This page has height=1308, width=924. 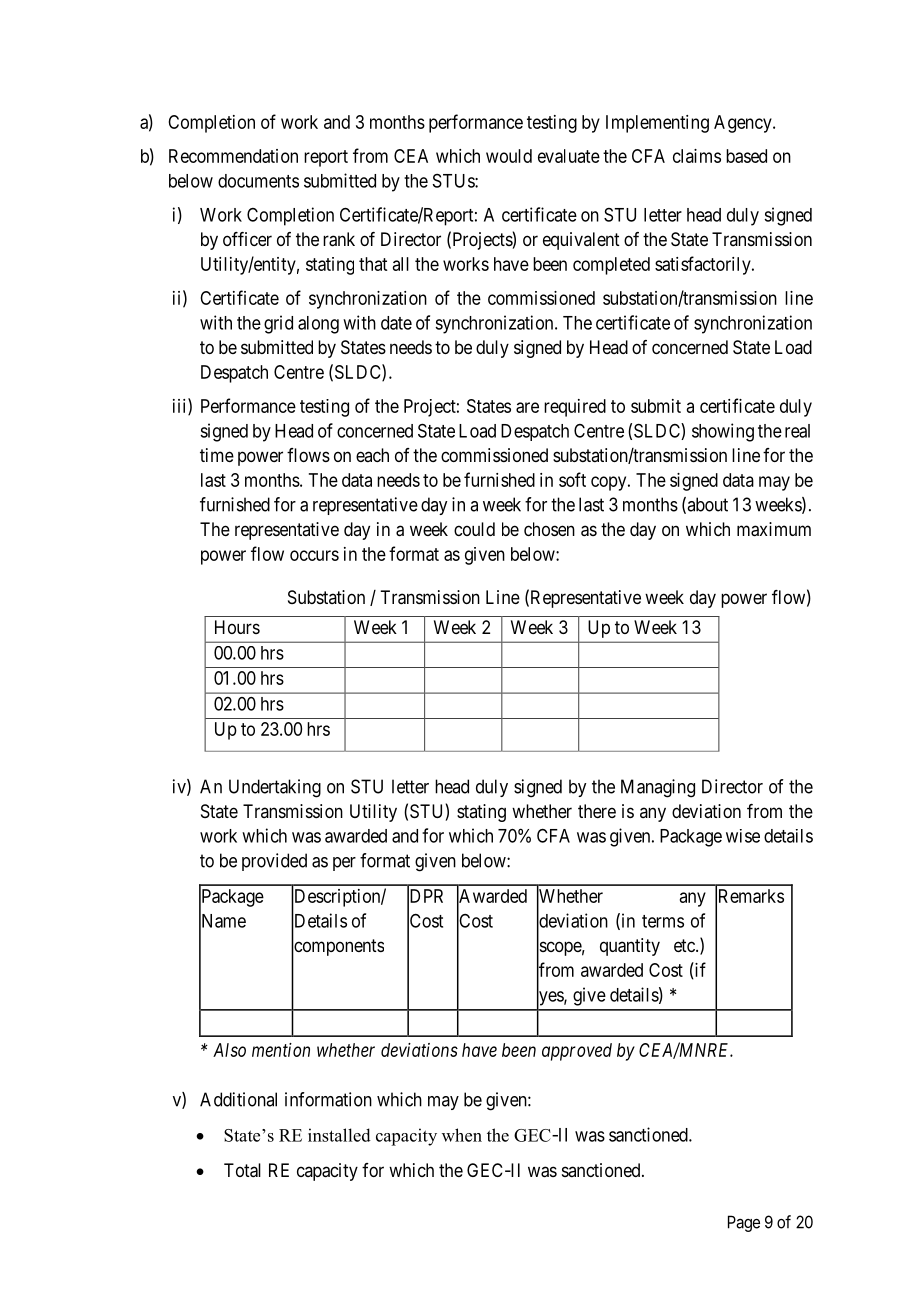 What do you see at coordinates (774, 529) in the page?
I see `maximum` at bounding box center [774, 529].
